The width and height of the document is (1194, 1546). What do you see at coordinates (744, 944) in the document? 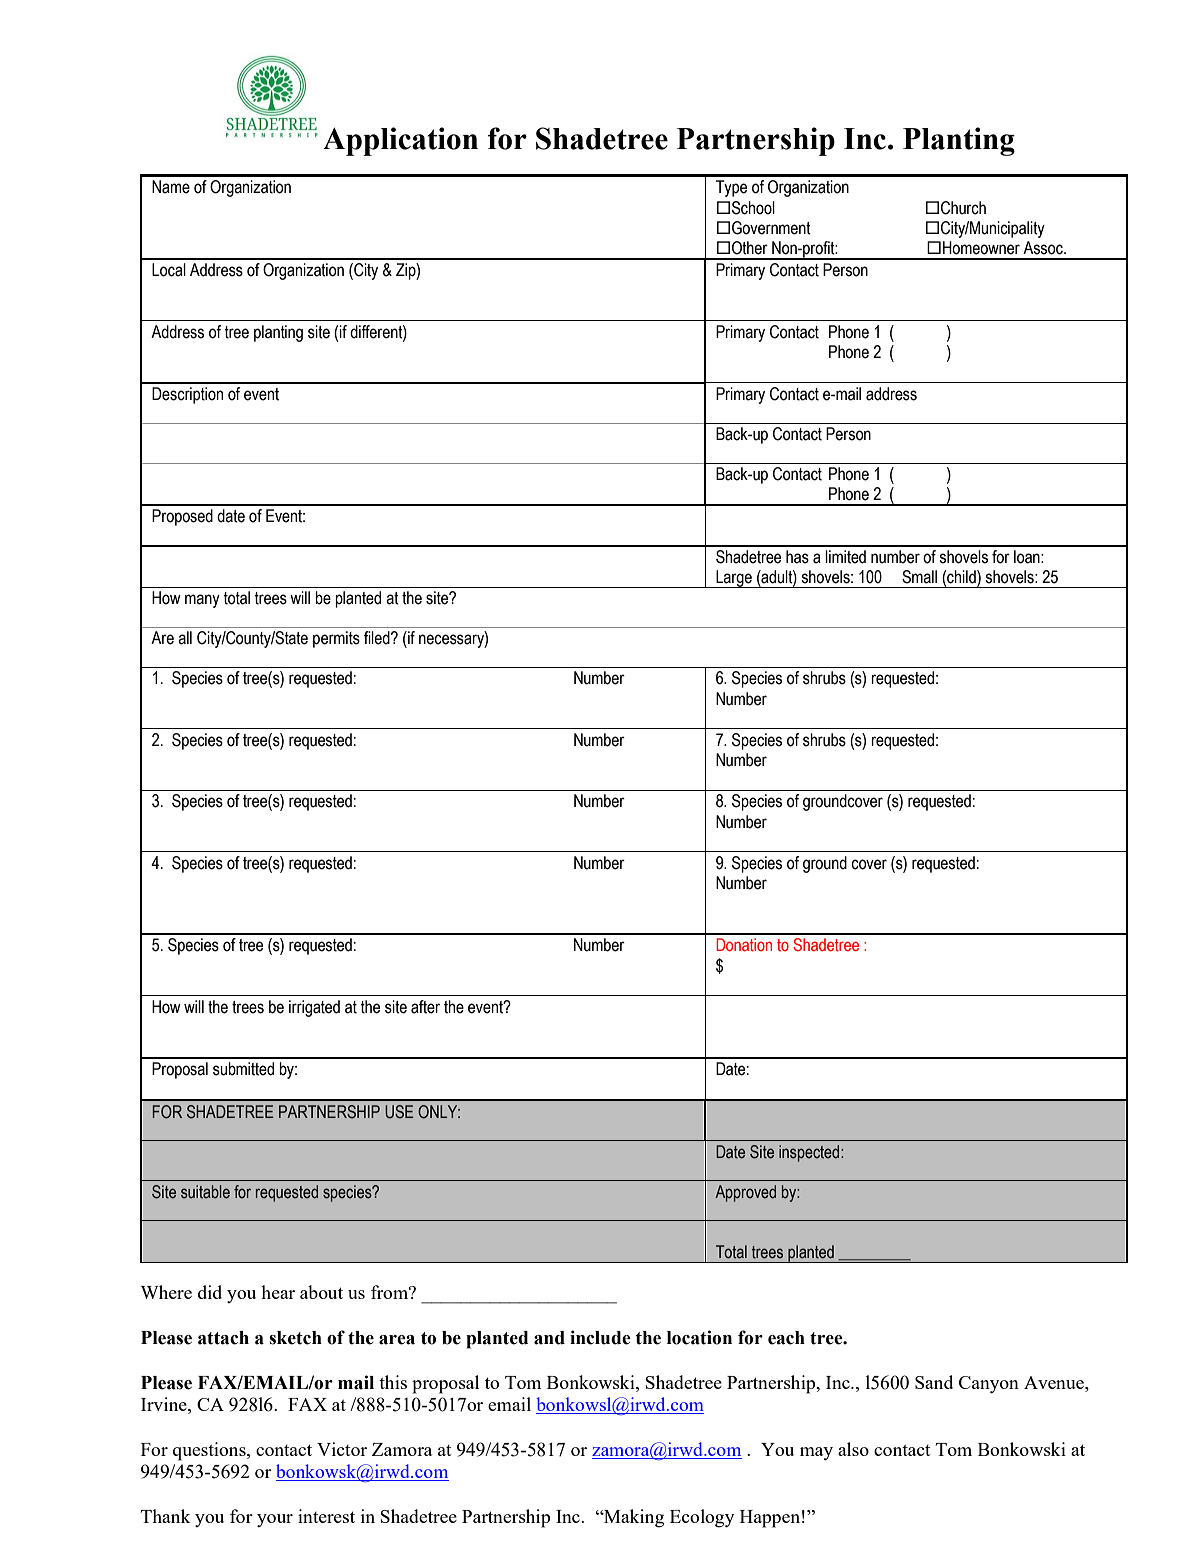
I see `Donation` at bounding box center [744, 944].
